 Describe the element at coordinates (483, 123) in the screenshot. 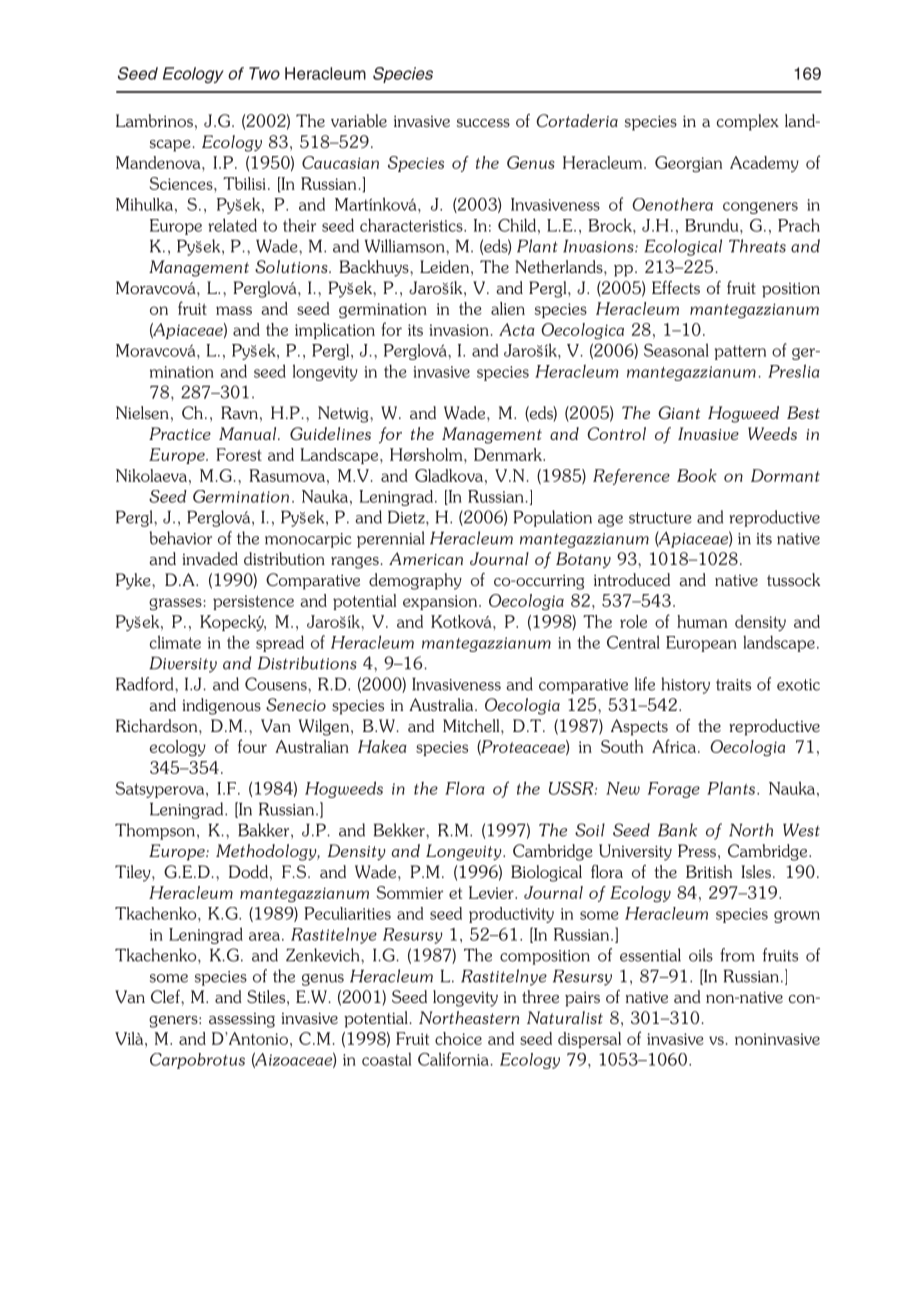

I see `success` at that location.
